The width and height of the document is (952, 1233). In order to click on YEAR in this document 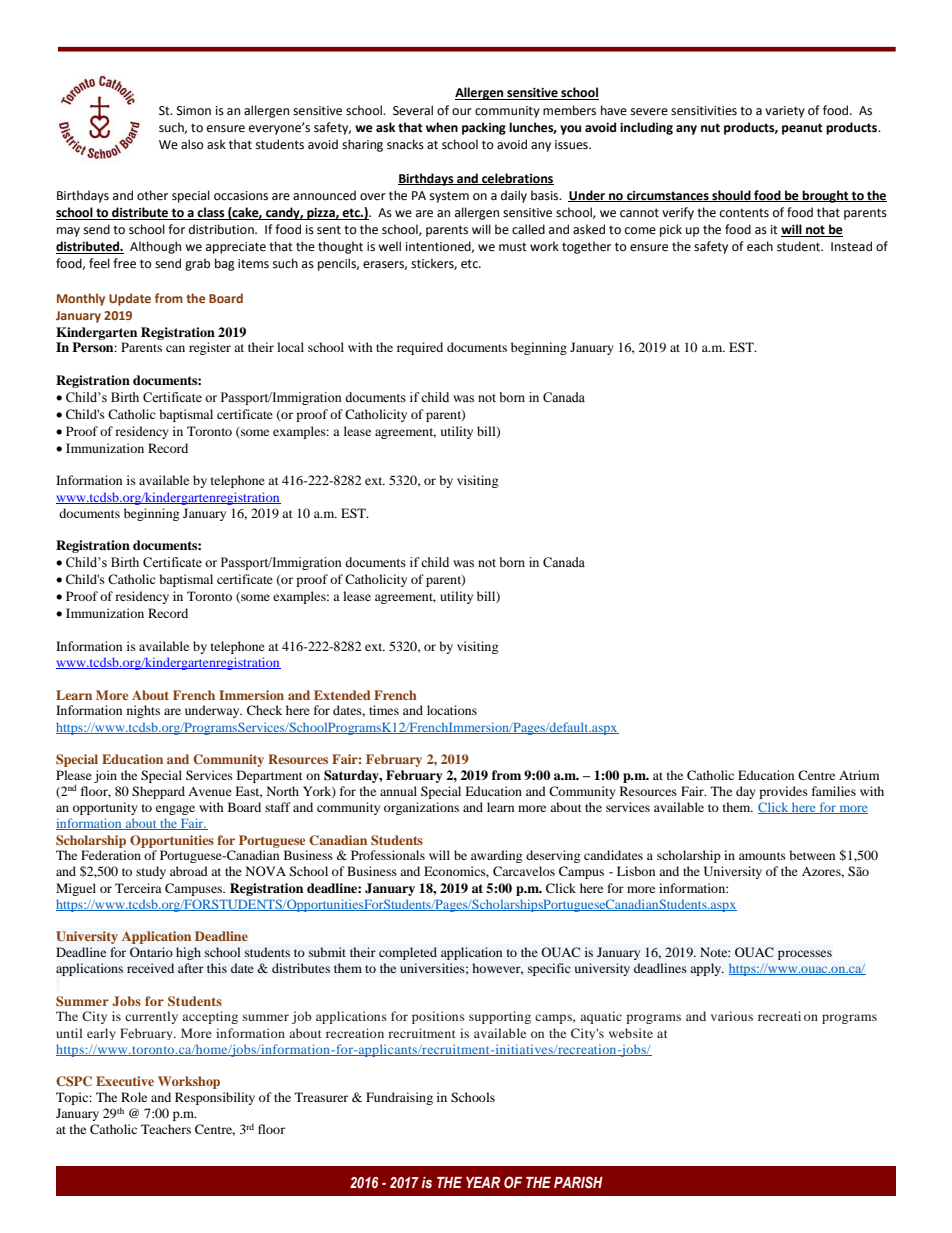, I will do `click(483, 1182)`.
